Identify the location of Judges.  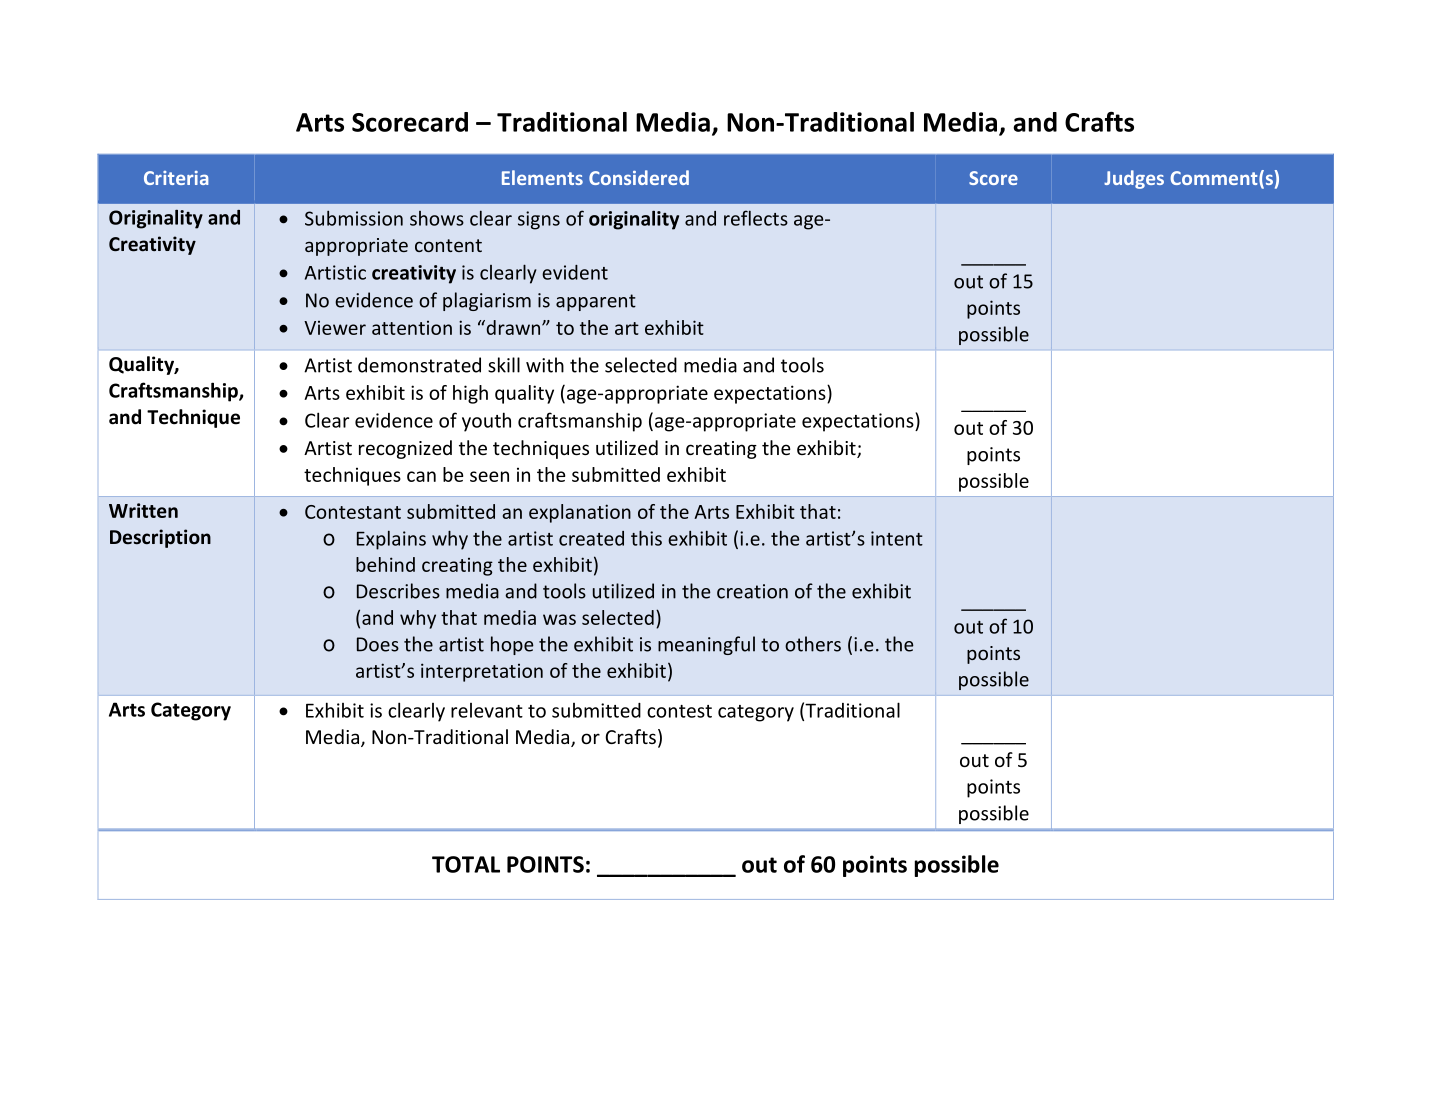
(1134, 179).
